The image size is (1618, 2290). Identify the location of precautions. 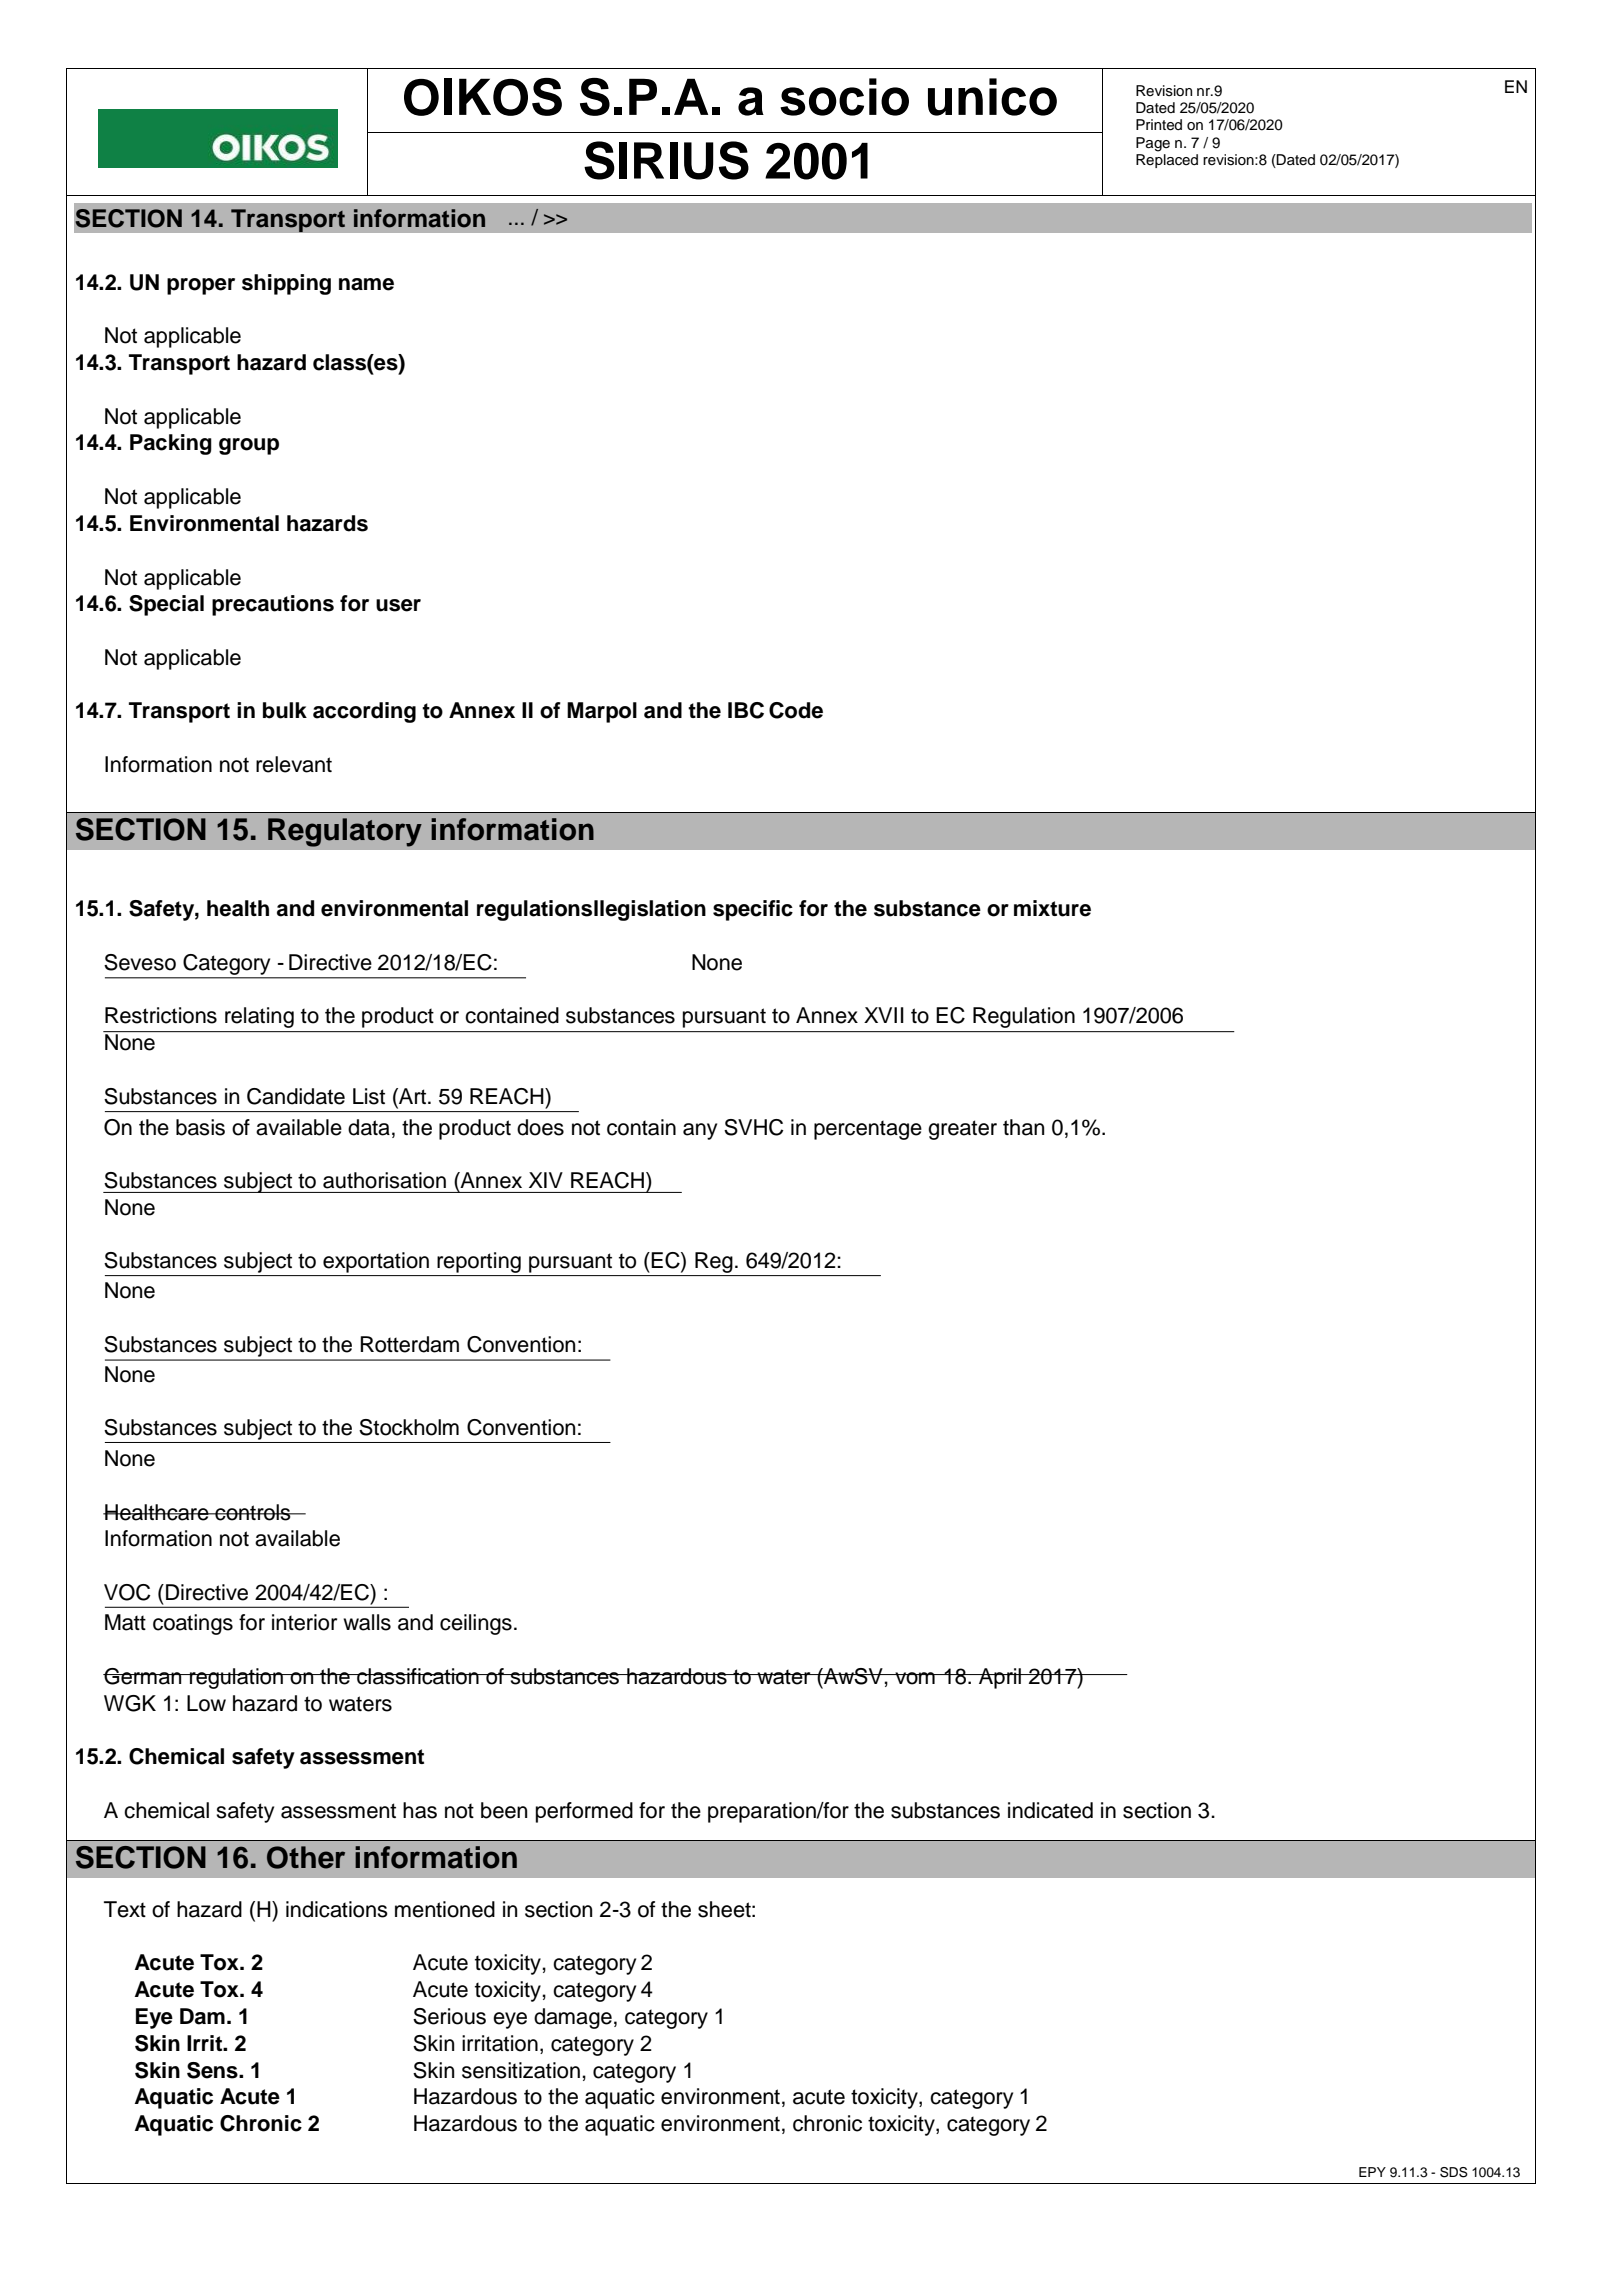
(273, 605).
